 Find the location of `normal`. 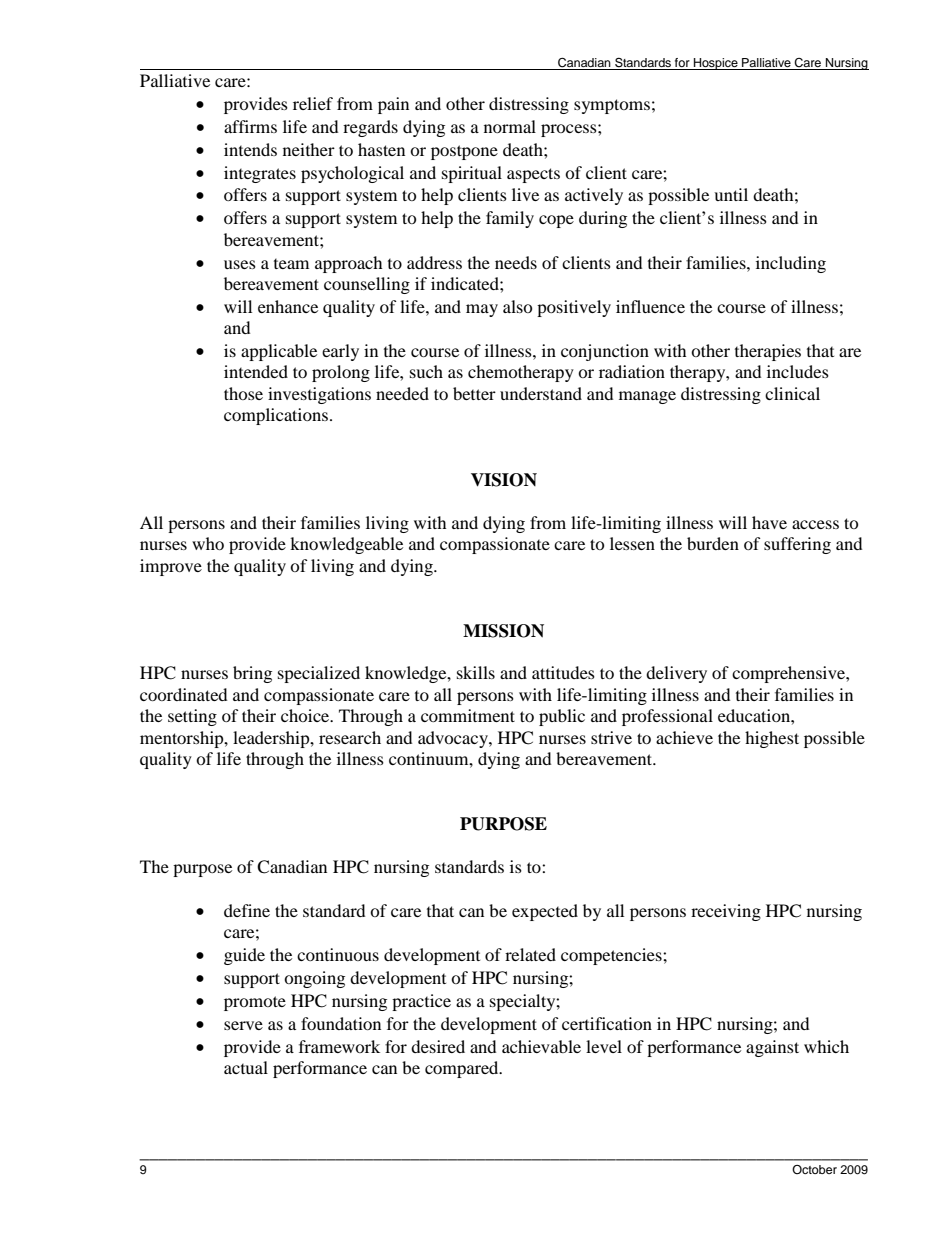

normal is located at coordinates (510, 126).
